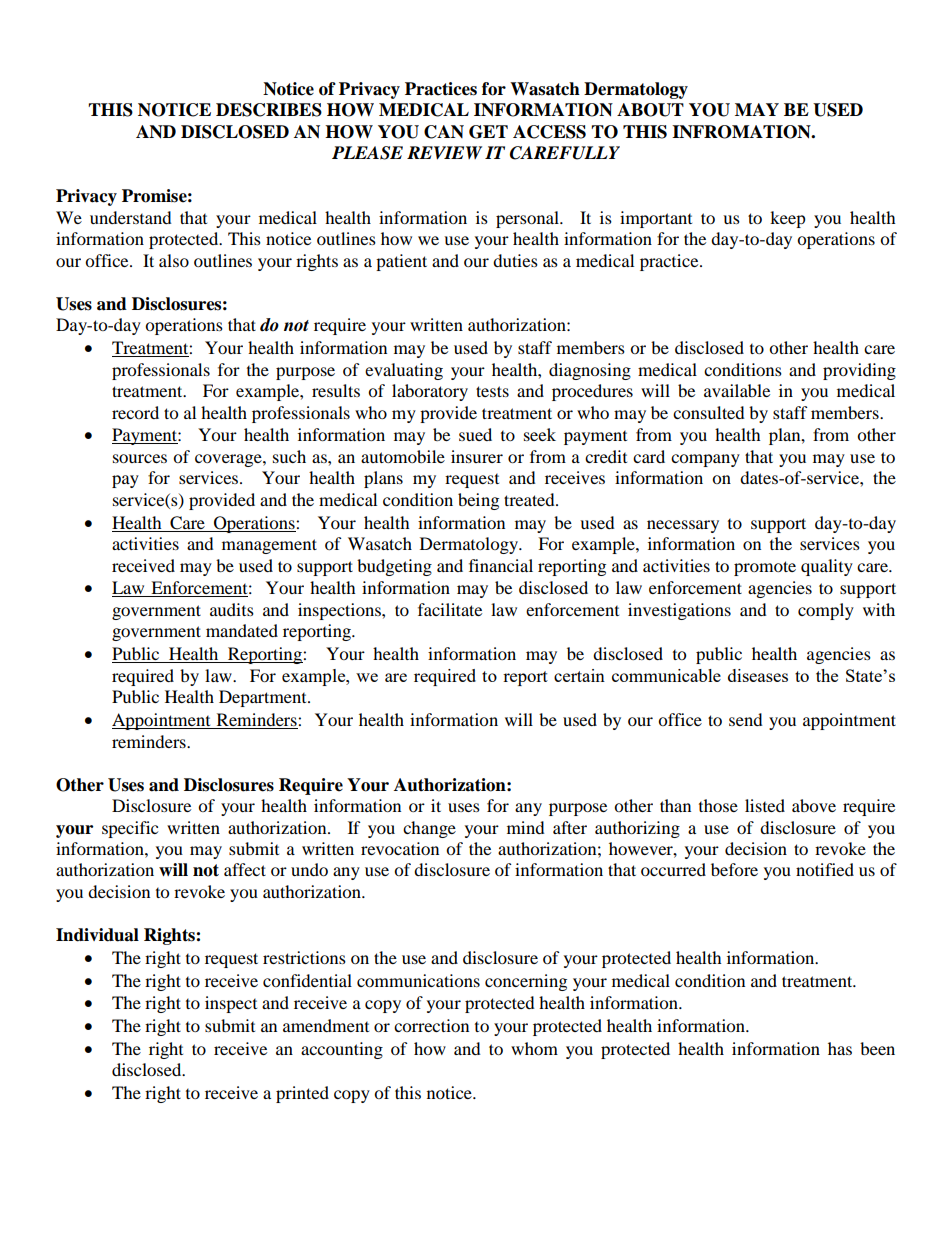 This screenshot has height=1233, width=952. What do you see at coordinates (746, 719) in the screenshot?
I see `send` at bounding box center [746, 719].
